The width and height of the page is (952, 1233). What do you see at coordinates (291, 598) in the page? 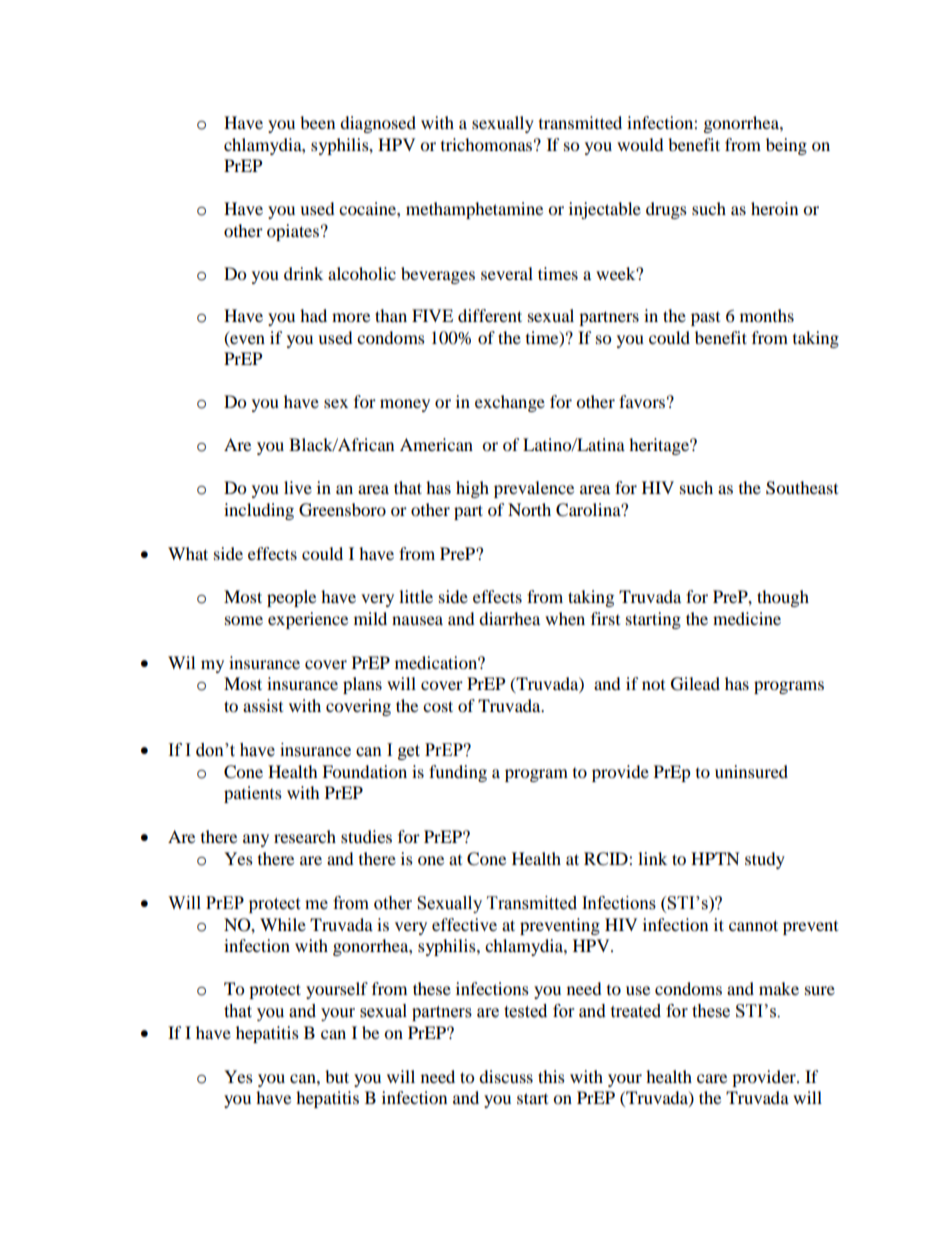
I see `people` at bounding box center [291, 598].
